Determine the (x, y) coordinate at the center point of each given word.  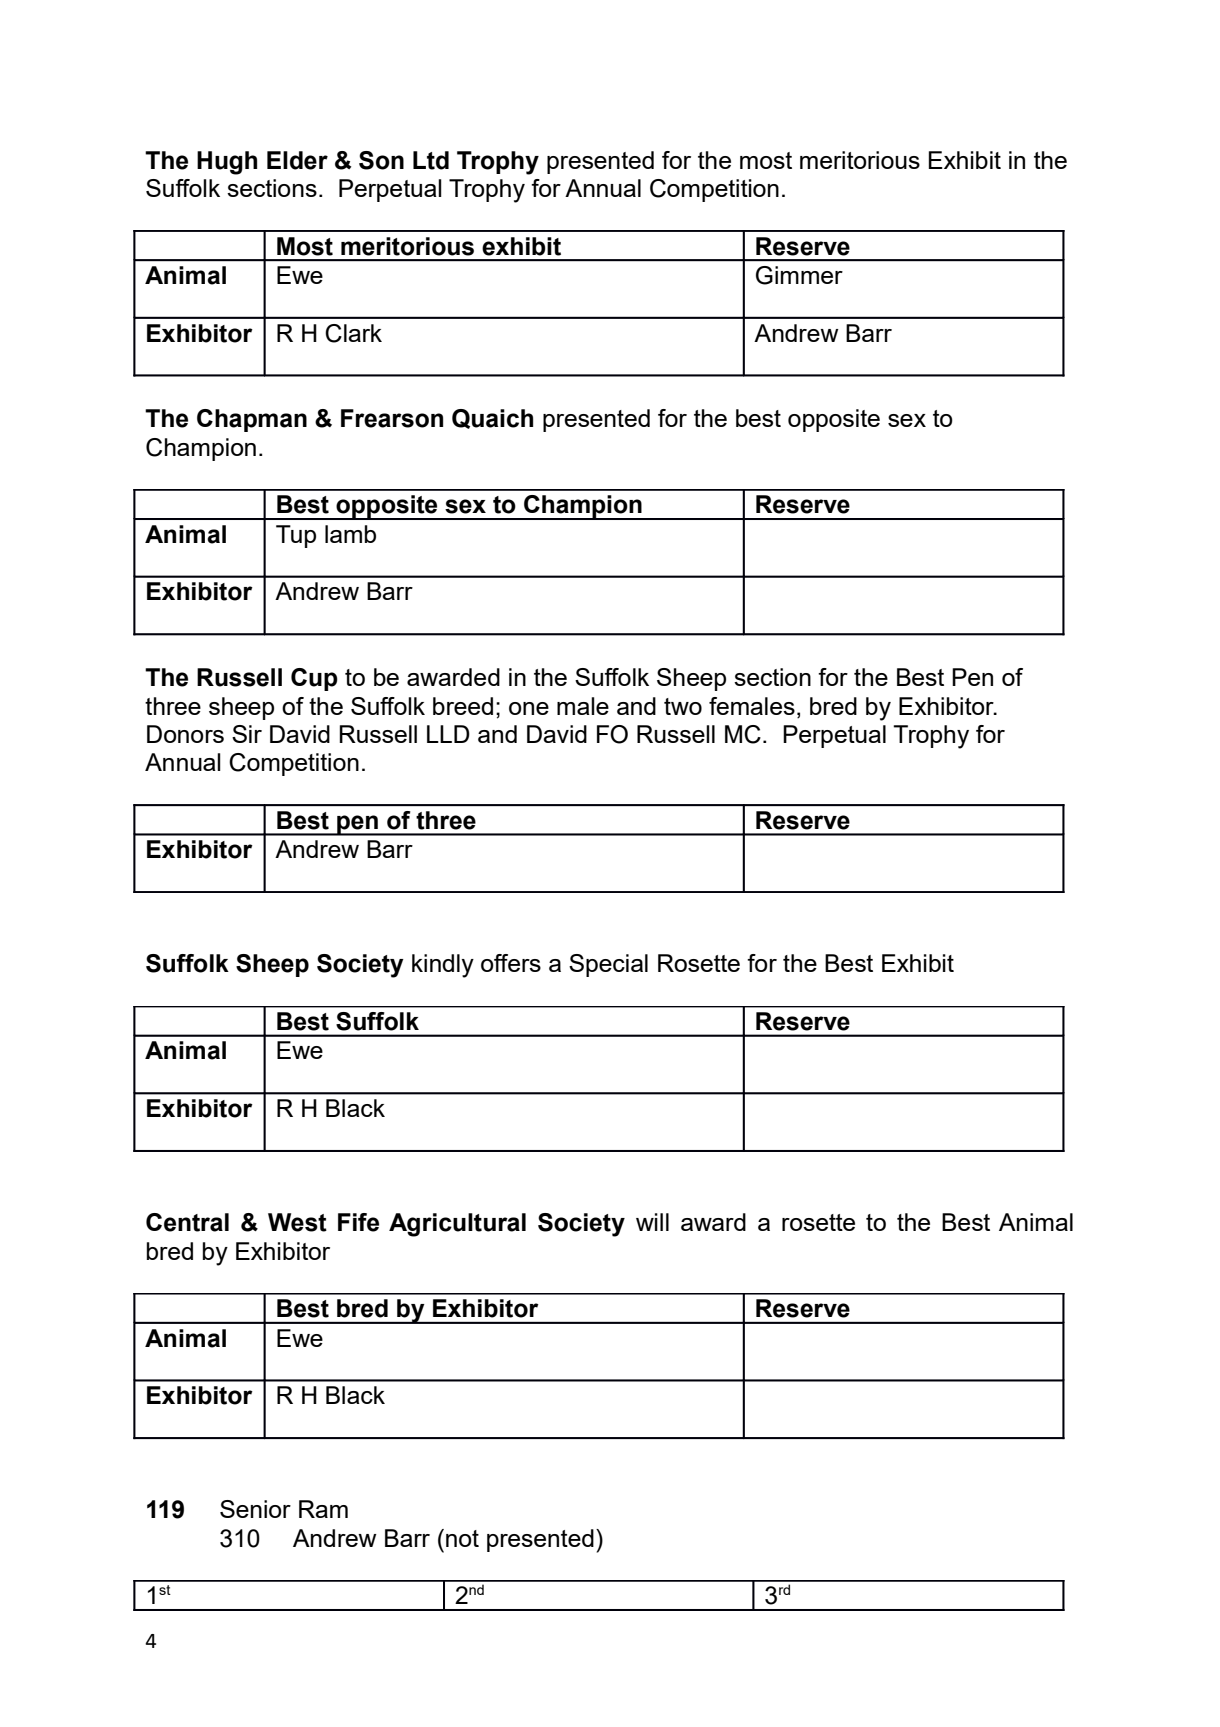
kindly (443, 966)
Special (608, 965)
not (462, 1538)
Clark (353, 333)
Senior (255, 1509)
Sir (247, 734)
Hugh (227, 163)
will (652, 1222)
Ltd (431, 160)
